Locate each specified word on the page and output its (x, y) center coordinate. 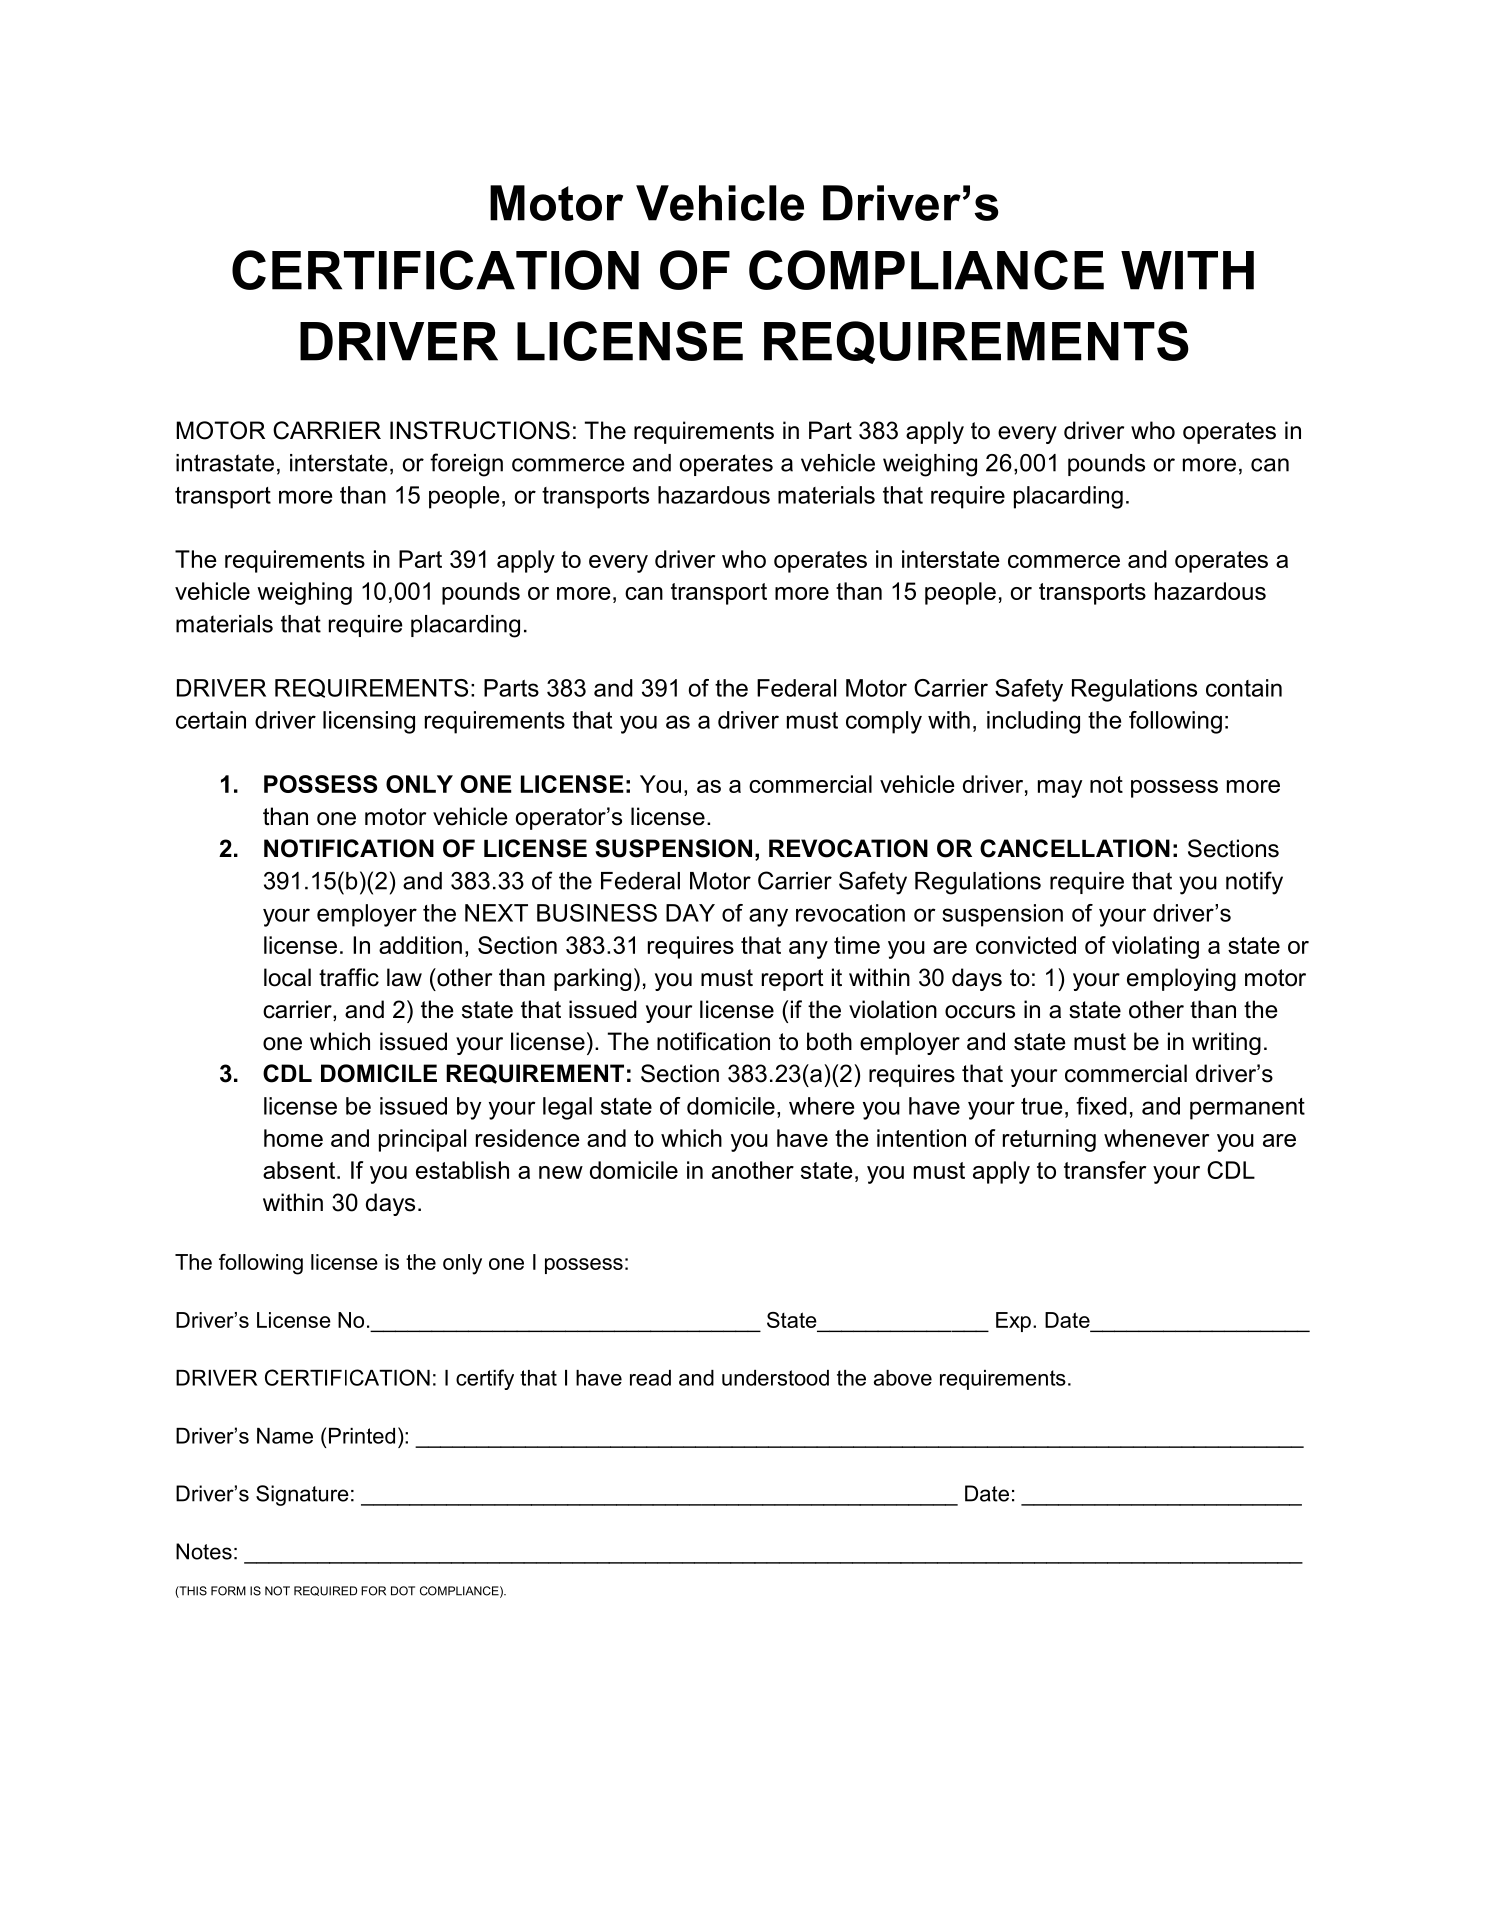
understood (775, 1378)
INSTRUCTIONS (480, 430)
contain (1244, 688)
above (903, 1378)
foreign (466, 465)
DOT (403, 1591)
